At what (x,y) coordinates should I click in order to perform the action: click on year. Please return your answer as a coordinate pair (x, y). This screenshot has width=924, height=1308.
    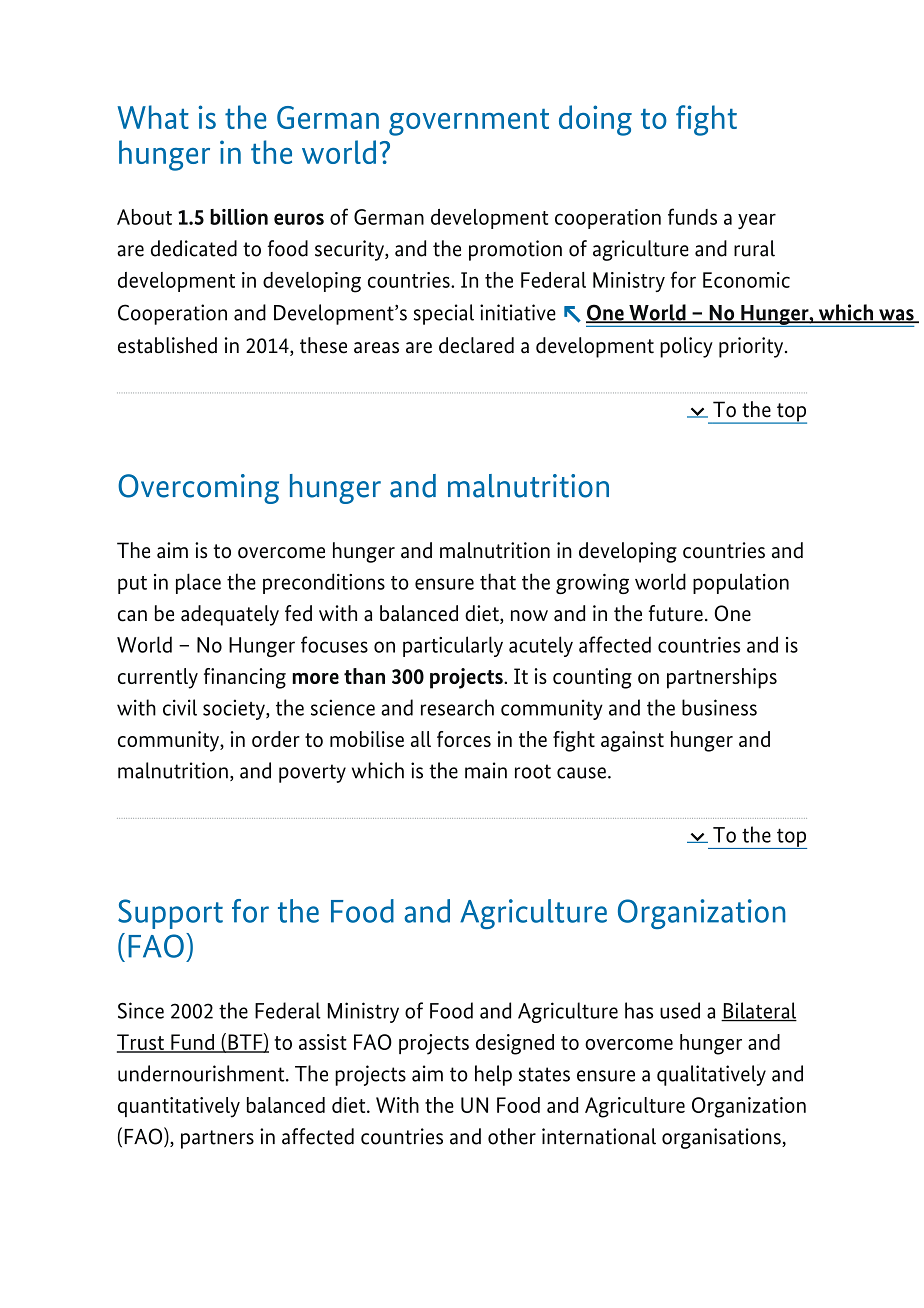
    Looking at the image, I should click on (757, 221).
